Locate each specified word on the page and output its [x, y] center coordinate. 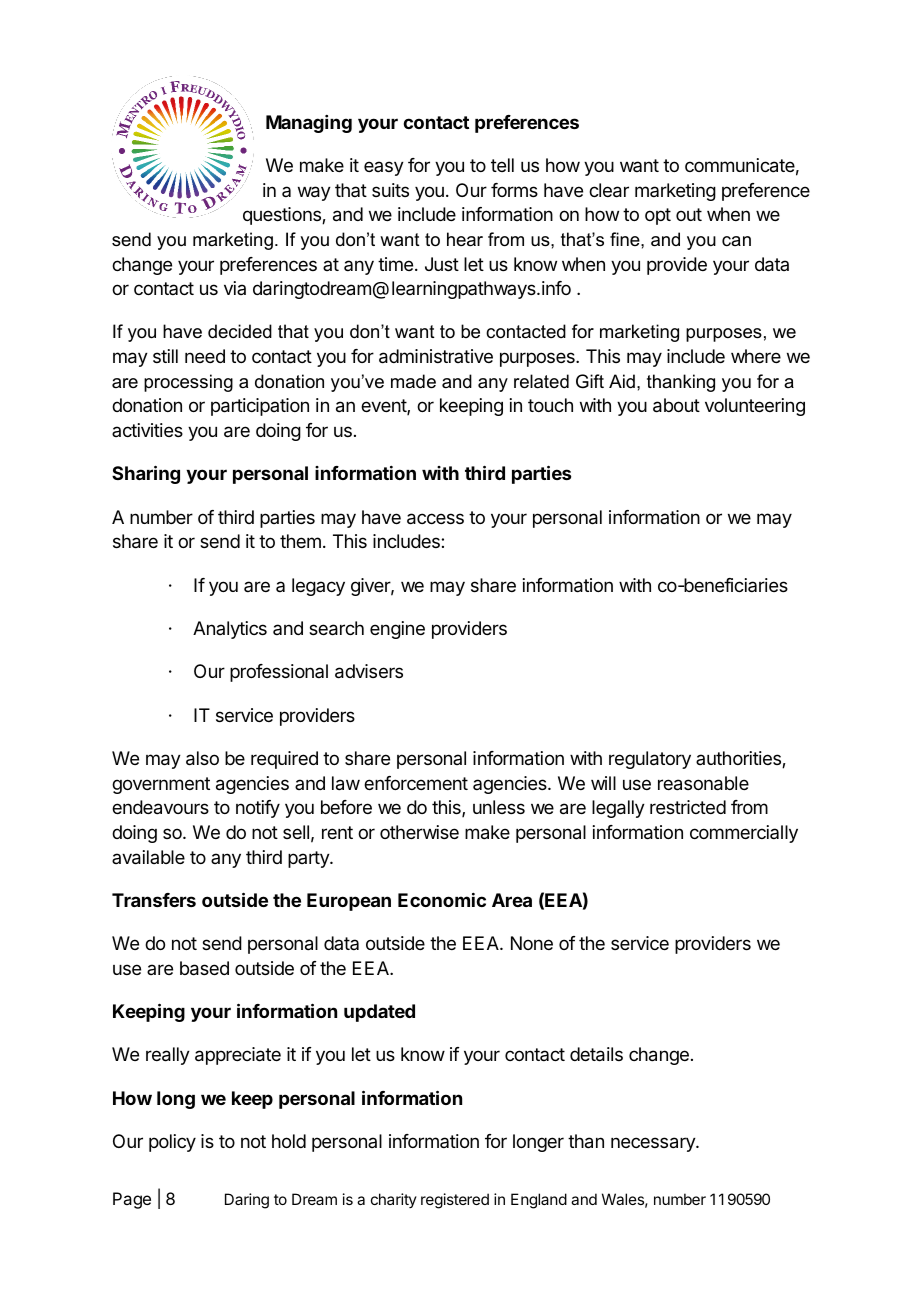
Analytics [230, 630]
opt [658, 216]
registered [455, 1201]
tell [502, 165]
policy [172, 1143]
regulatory [650, 760]
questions [283, 216]
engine [397, 630]
